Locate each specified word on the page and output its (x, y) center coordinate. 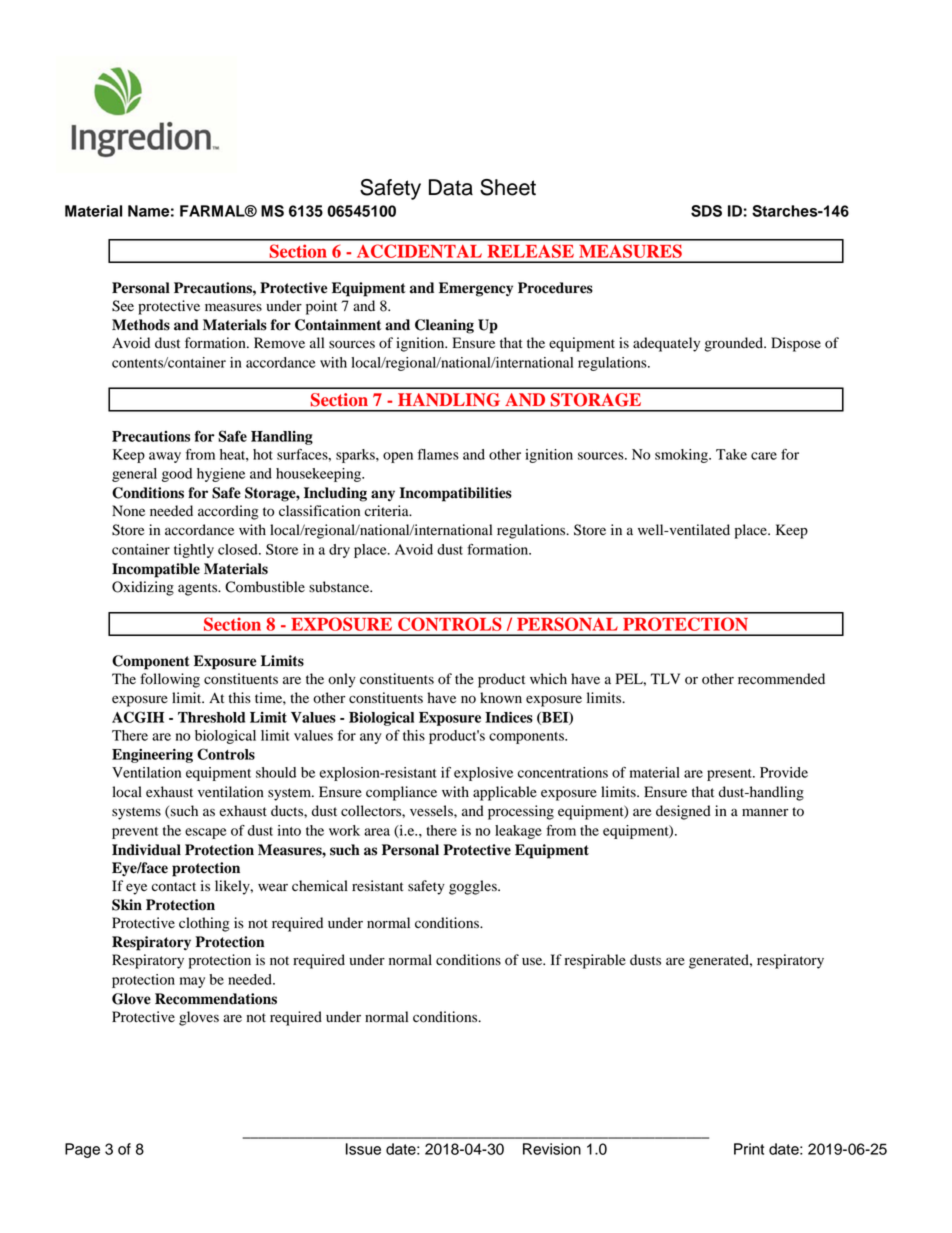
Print (749, 1149)
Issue (363, 1149)
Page (82, 1150)
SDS (706, 211)
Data (451, 187)
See (123, 306)
